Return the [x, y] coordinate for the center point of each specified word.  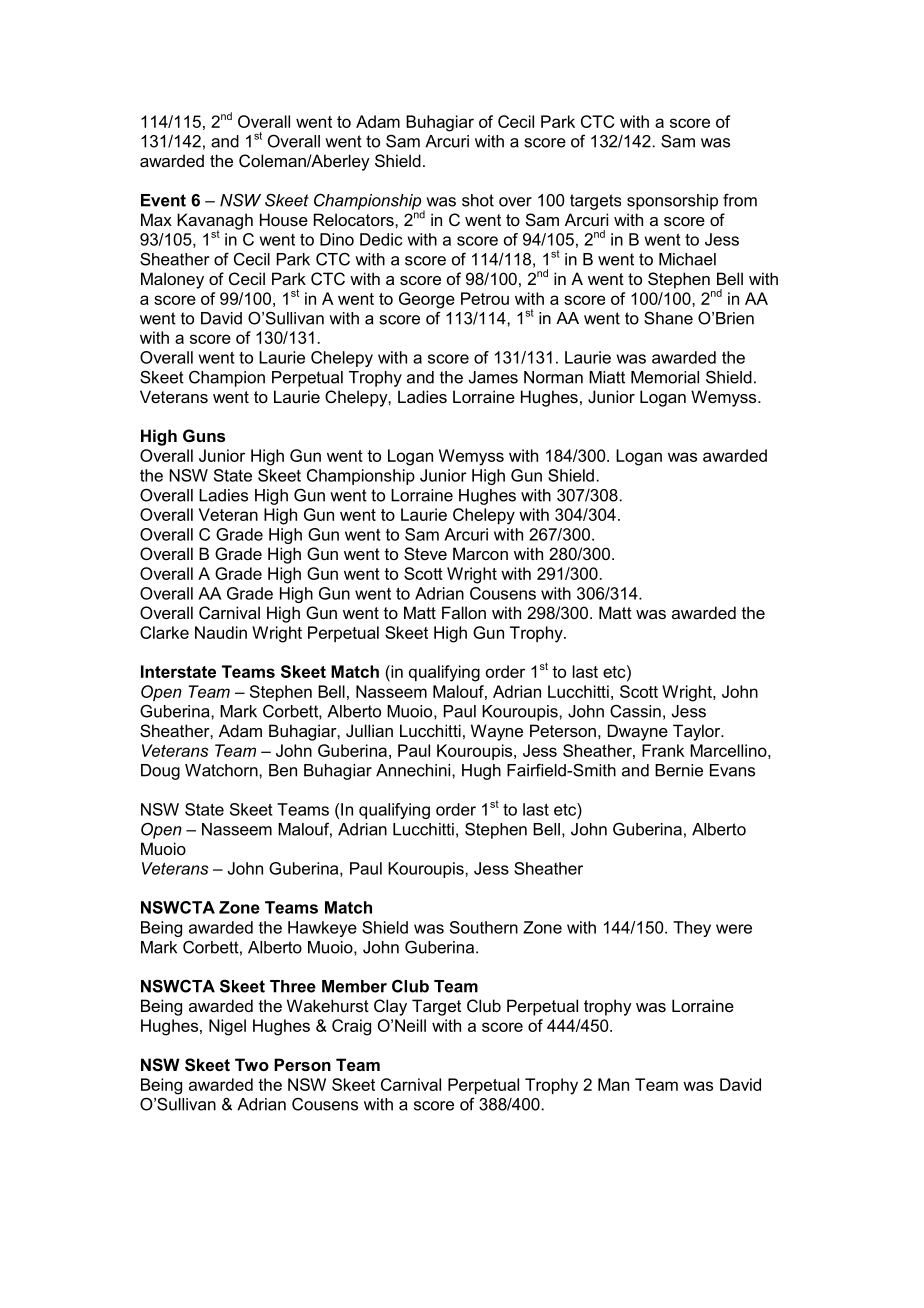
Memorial [665, 377]
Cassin [635, 711]
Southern [484, 927]
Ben [283, 770]
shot [478, 200]
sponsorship [672, 202]
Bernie [679, 770]
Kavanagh [215, 222]
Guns [204, 435]
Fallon [464, 612]
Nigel [227, 1027]
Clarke [164, 632]
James [493, 377]
